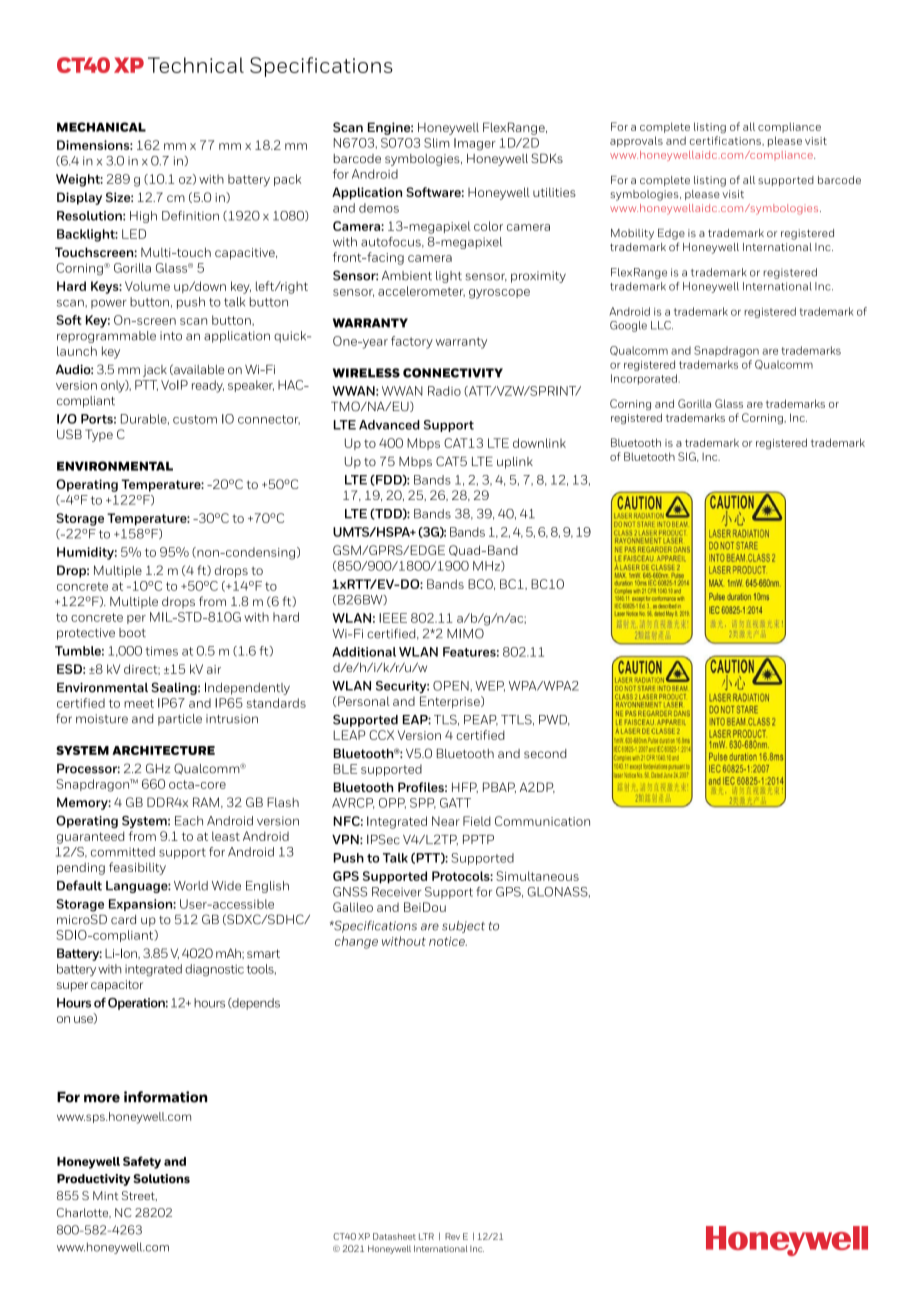  Describe the element at coordinates (437, 143) in the image. I see `Slim` at that location.
